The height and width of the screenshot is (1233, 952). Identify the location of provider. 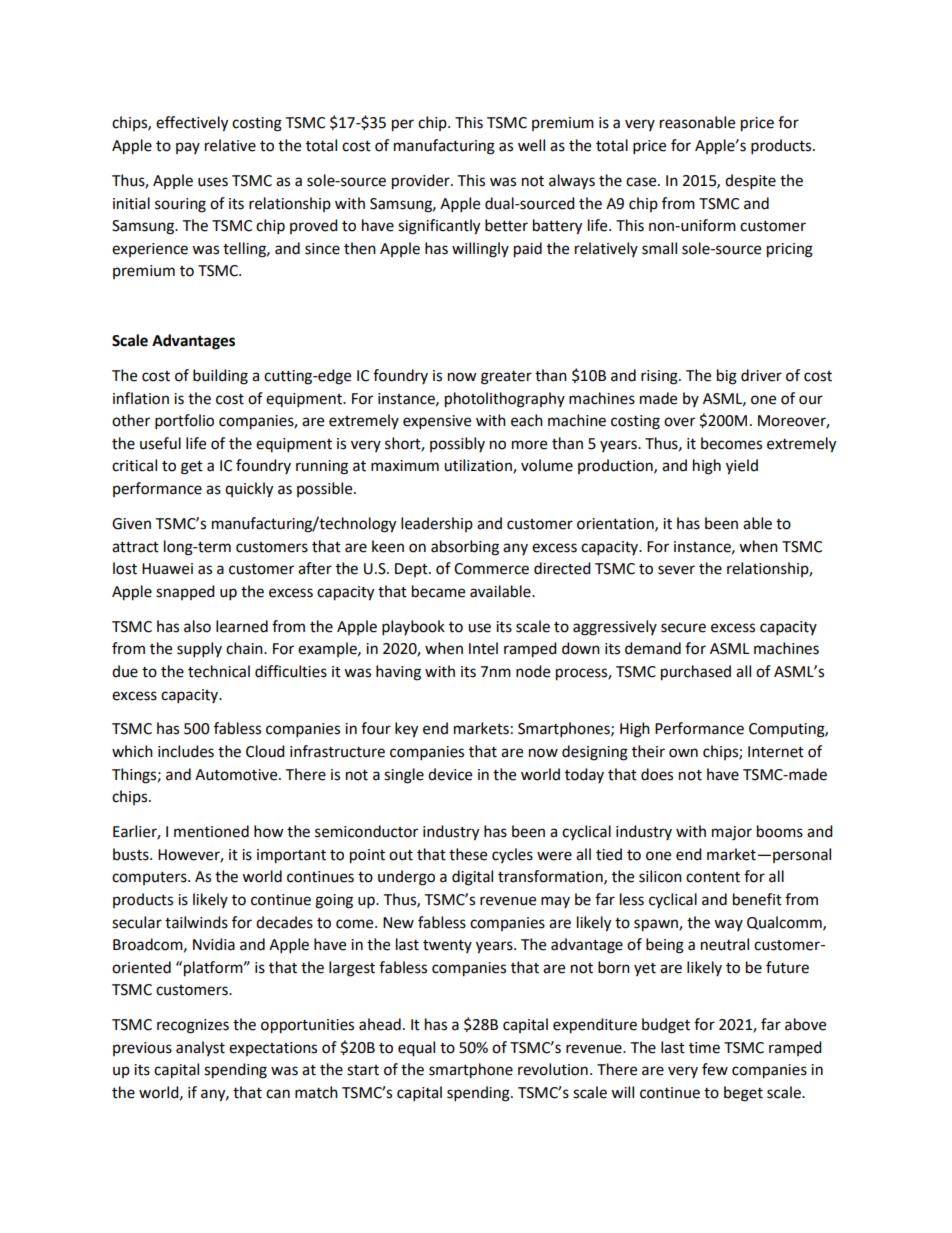
(422, 182).
